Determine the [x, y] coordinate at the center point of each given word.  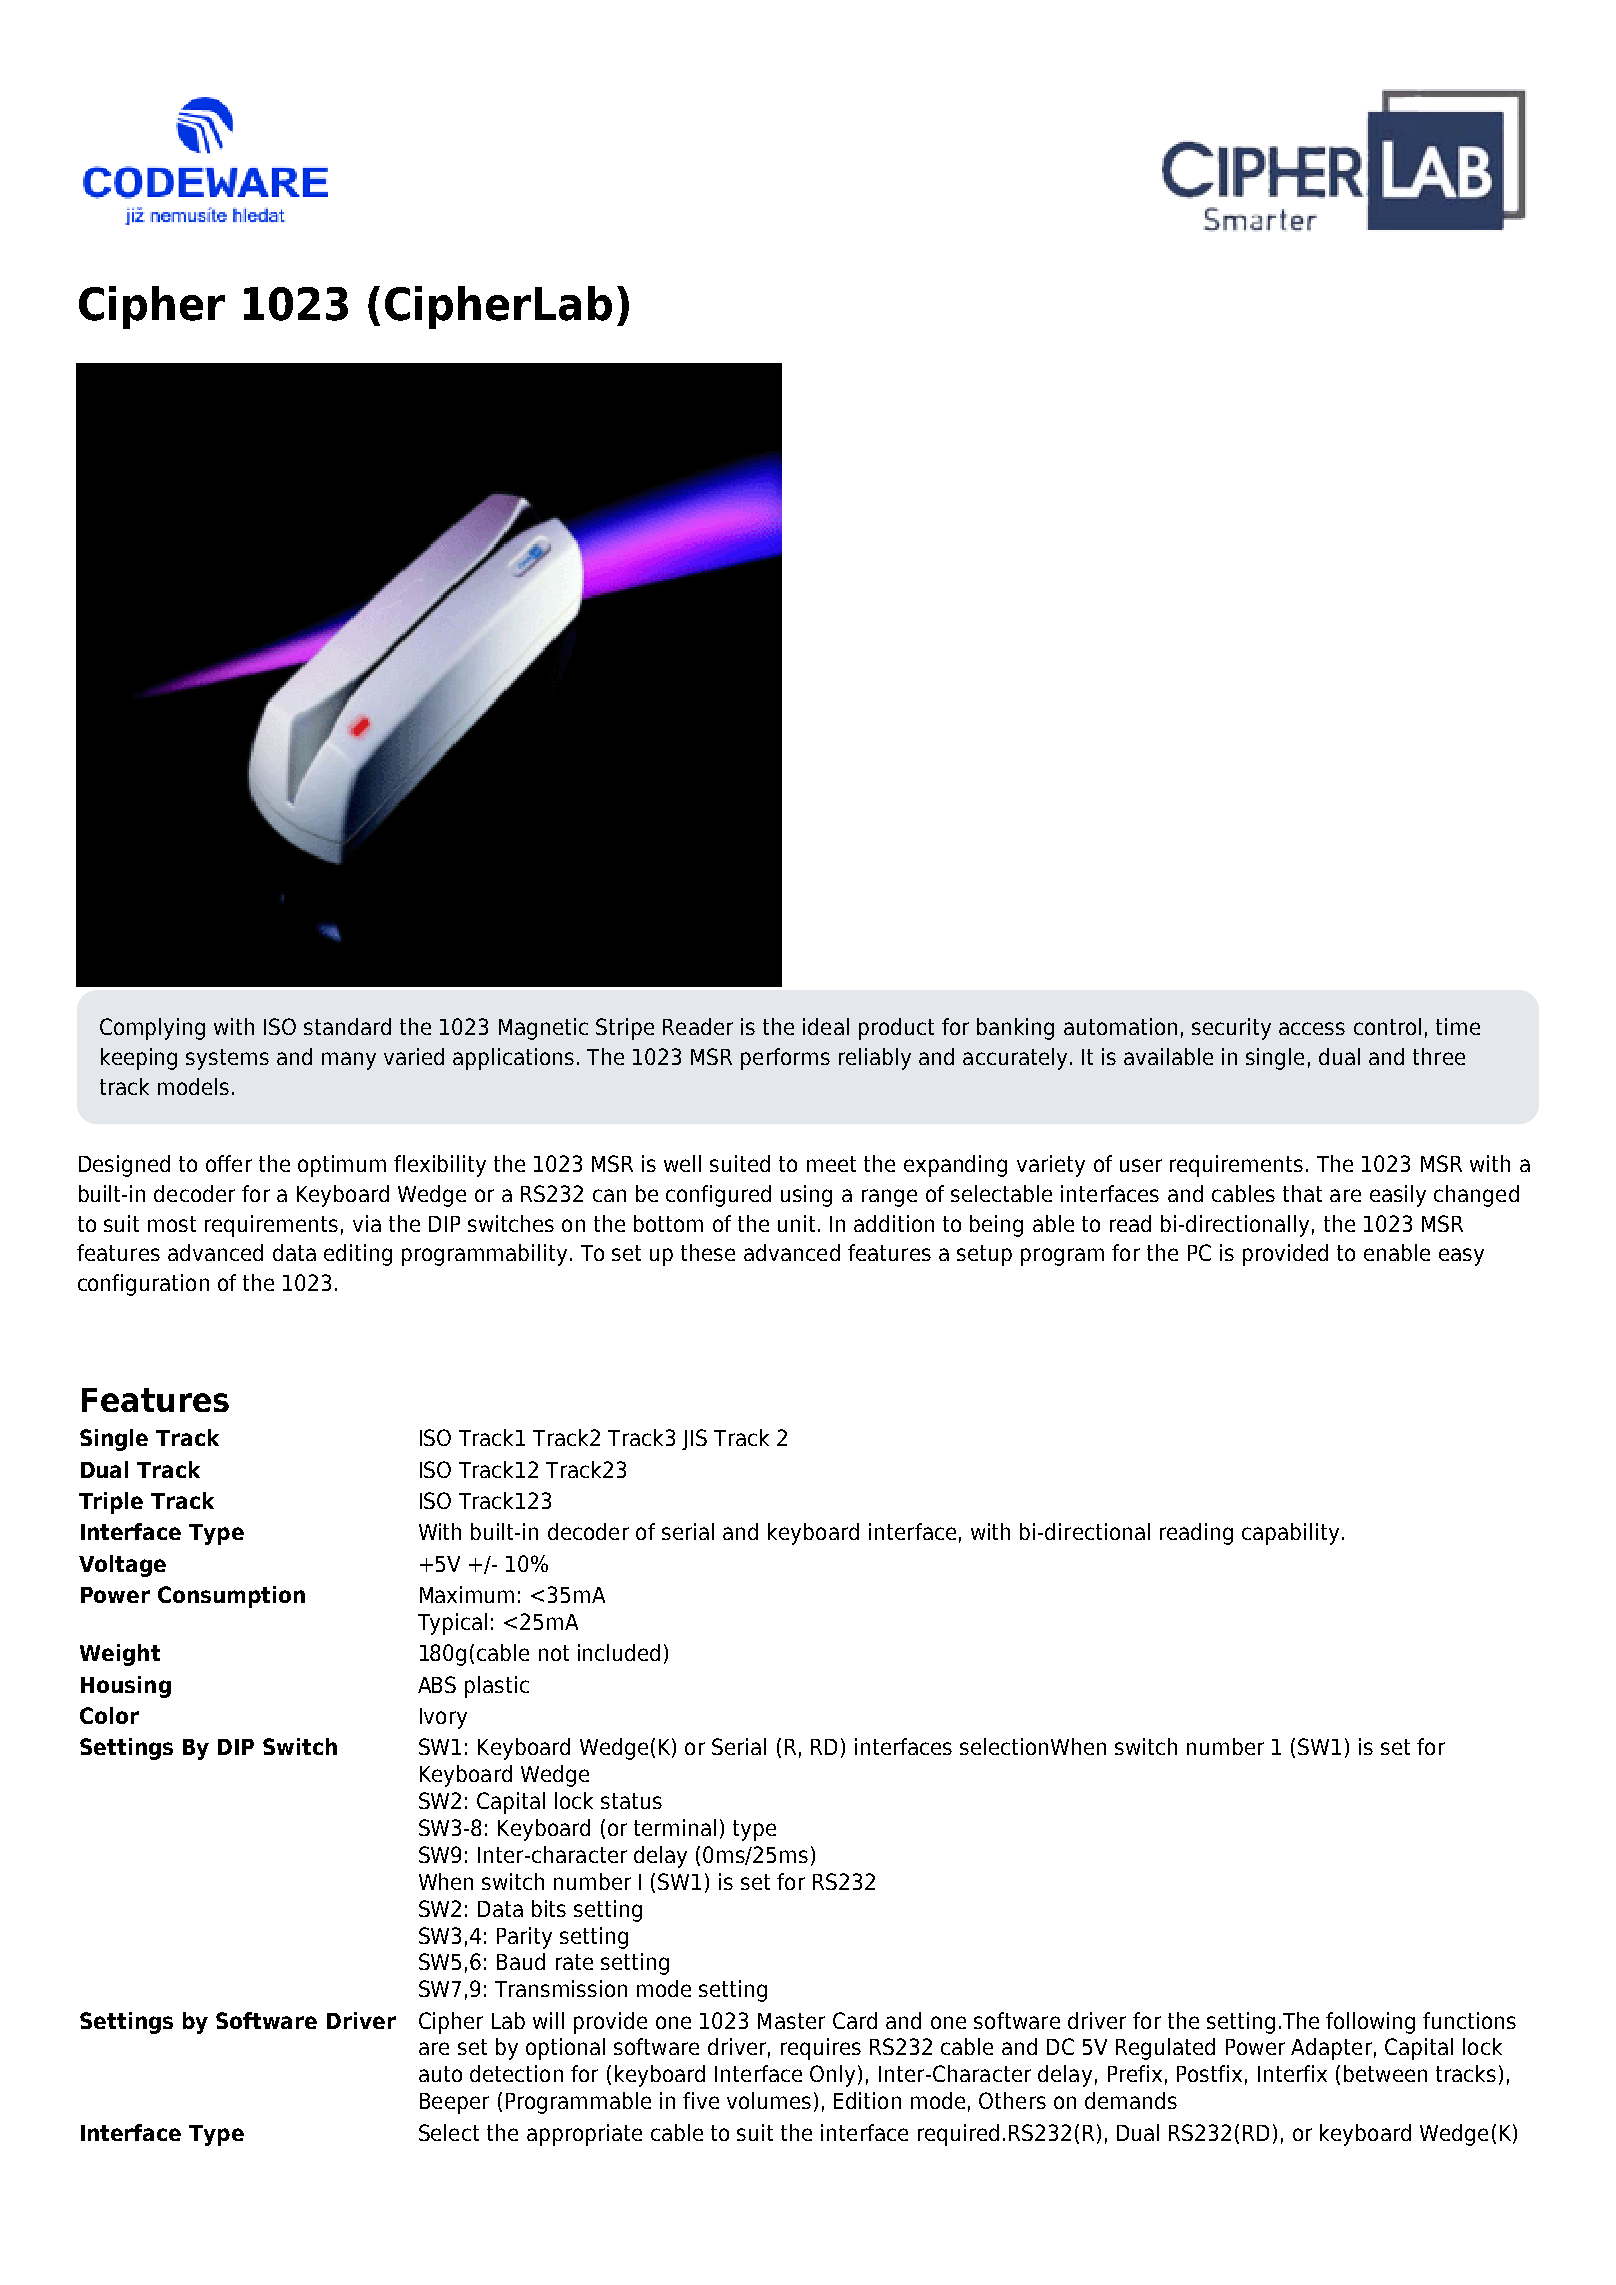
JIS [694, 1439]
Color [109, 1715]
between [1385, 2073]
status [631, 1801]
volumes [769, 2100]
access [1312, 1028]
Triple [111, 1503]
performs [785, 1059]
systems [227, 1059]
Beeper [454, 2103]
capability [1290, 1534]
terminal [675, 1827]
